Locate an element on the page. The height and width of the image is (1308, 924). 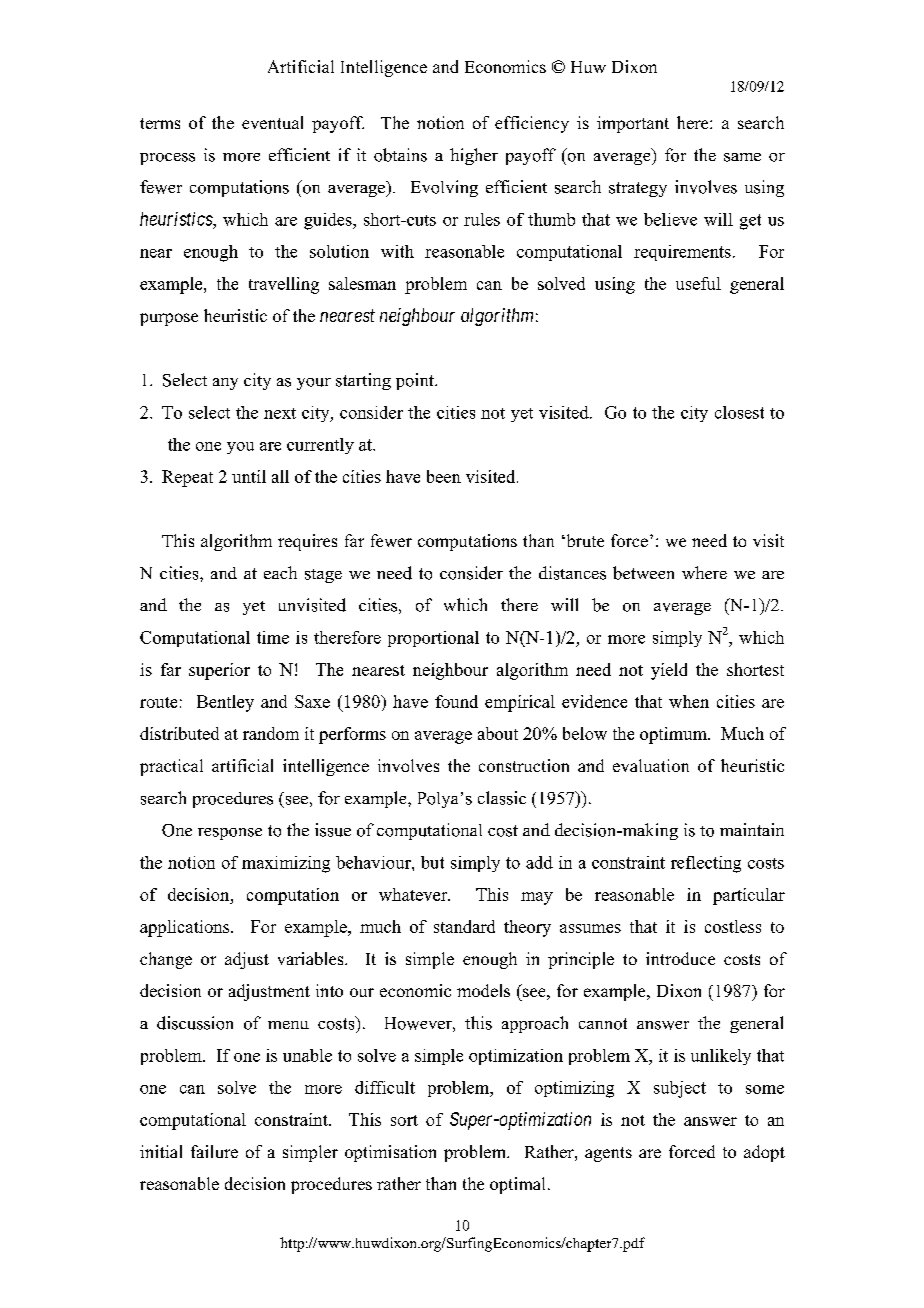
proportional is located at coordinates (433, 639).
